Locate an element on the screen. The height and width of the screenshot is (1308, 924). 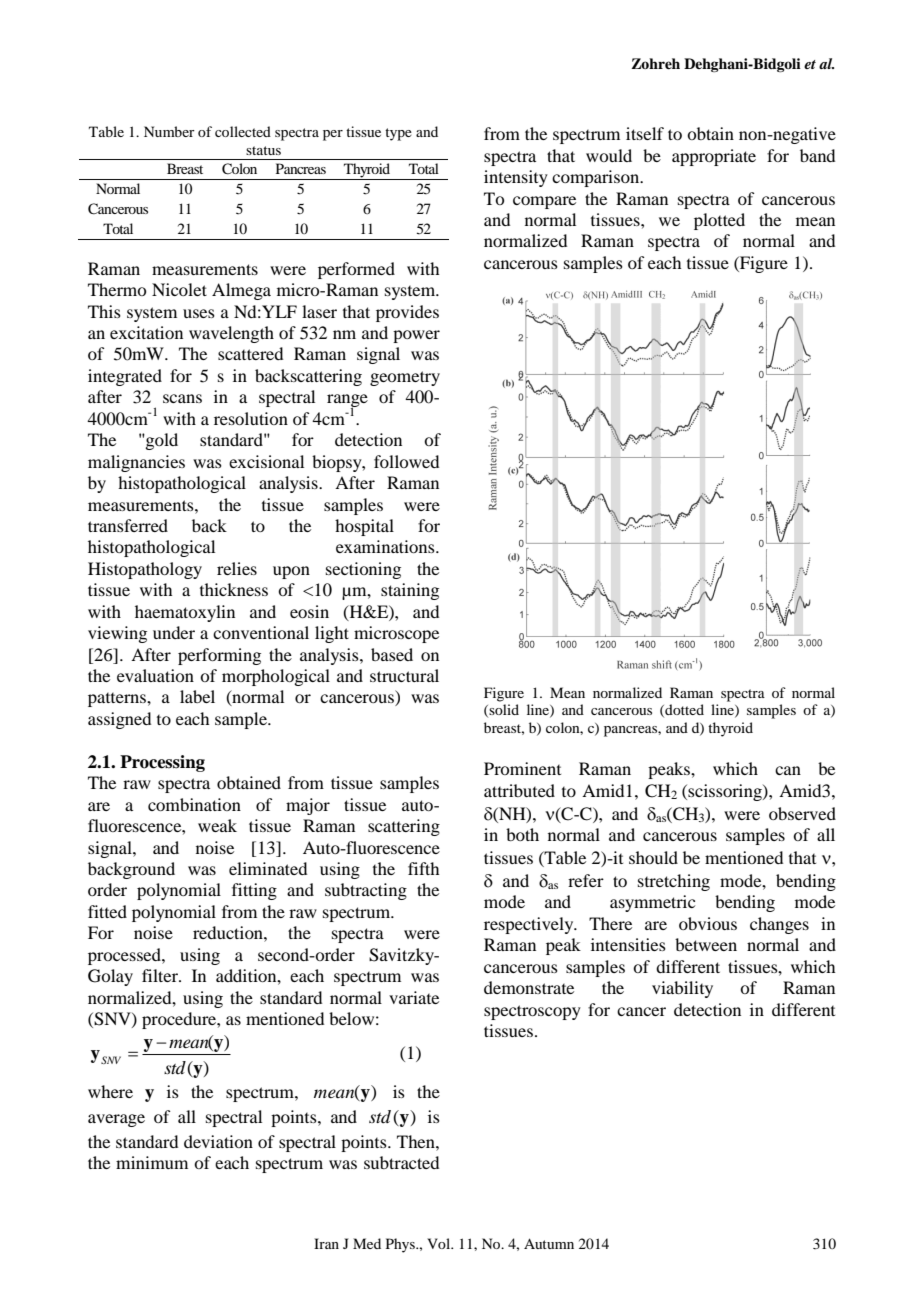
intensity is located at coordinates (516, 178).
